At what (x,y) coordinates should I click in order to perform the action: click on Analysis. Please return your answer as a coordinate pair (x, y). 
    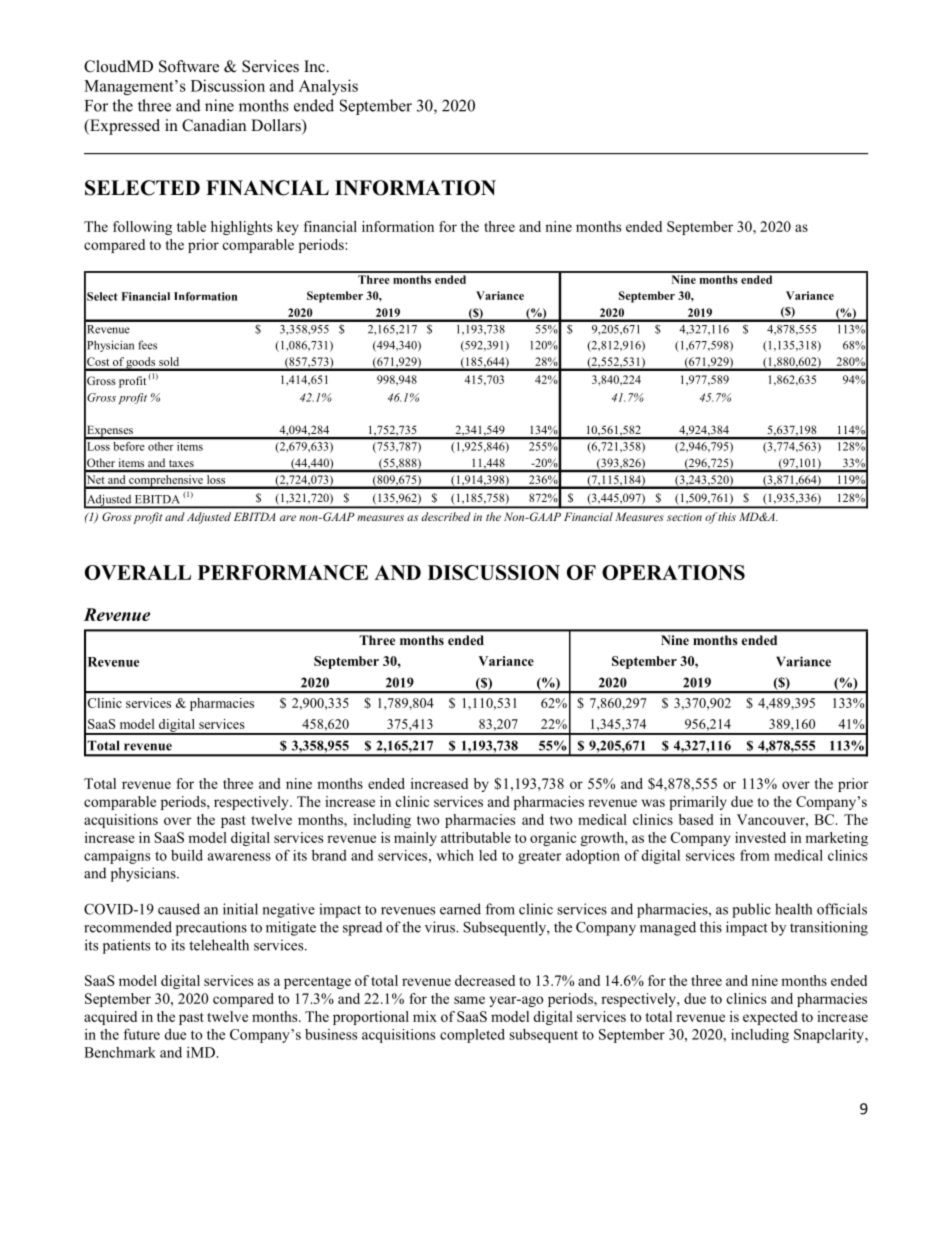
    Looking at the image, I should click on (328, 87).
